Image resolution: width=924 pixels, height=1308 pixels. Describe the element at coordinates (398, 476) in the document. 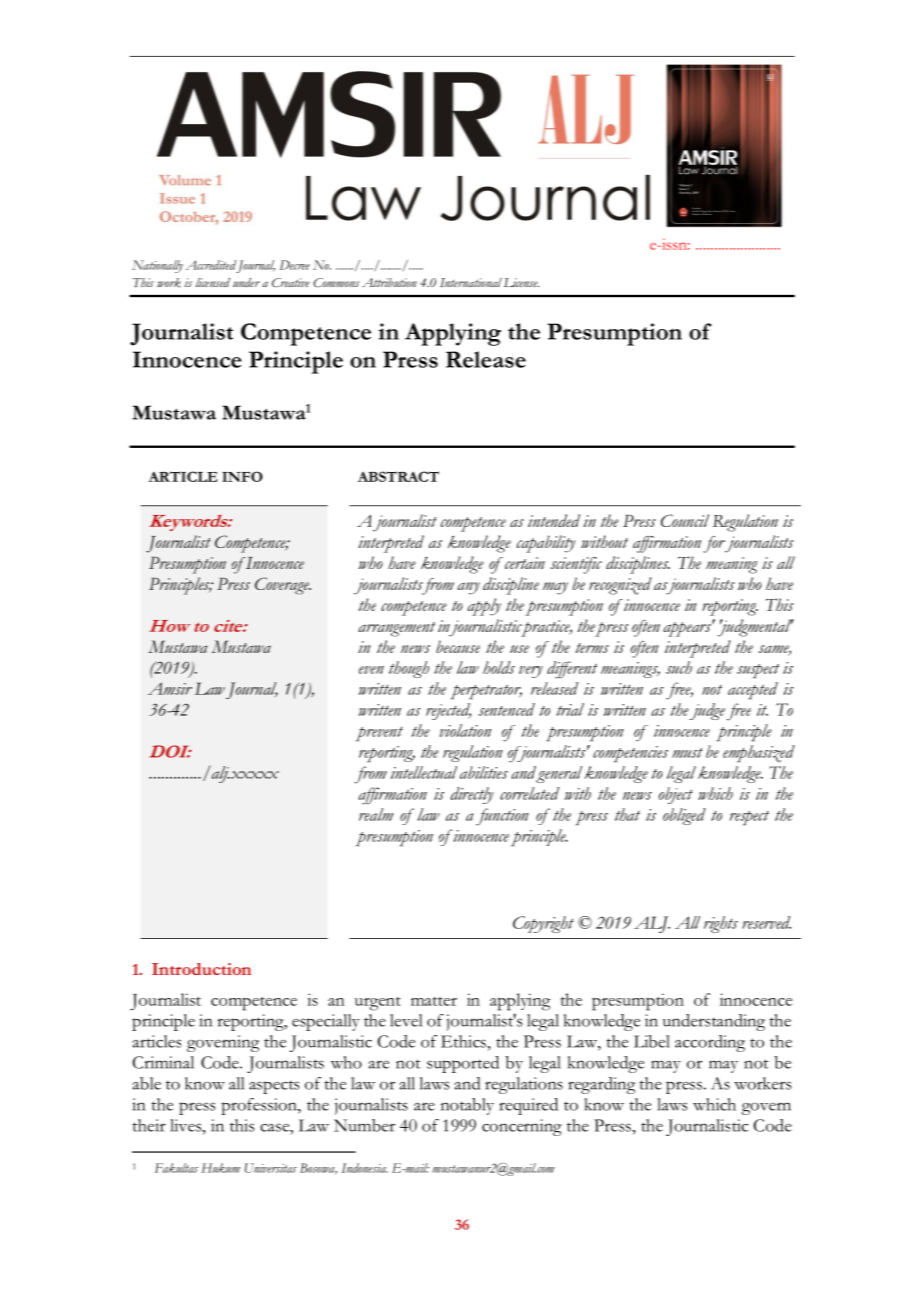

I see `ABSTRACT` at that location.
